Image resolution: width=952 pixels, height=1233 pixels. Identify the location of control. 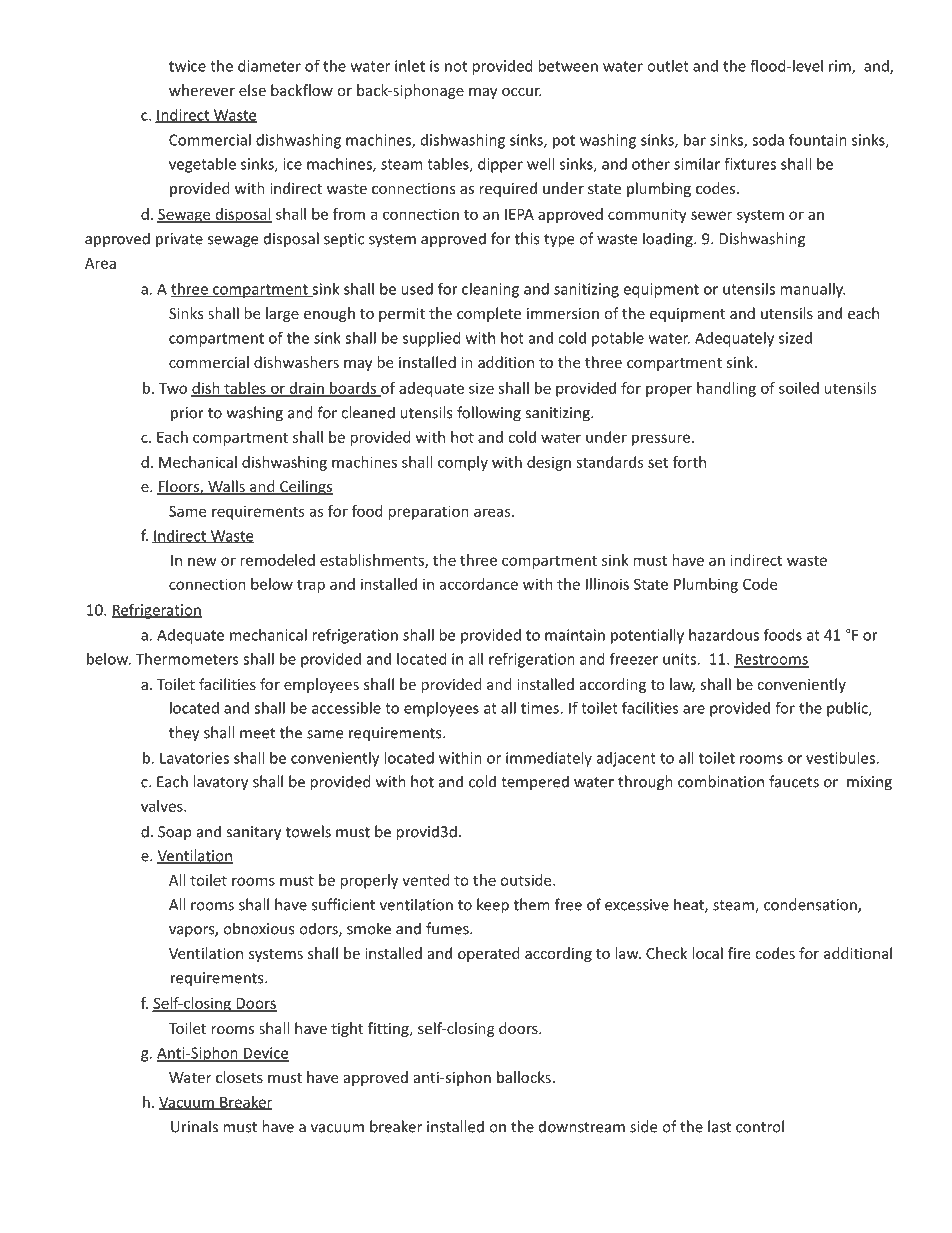
(760, 1126).
